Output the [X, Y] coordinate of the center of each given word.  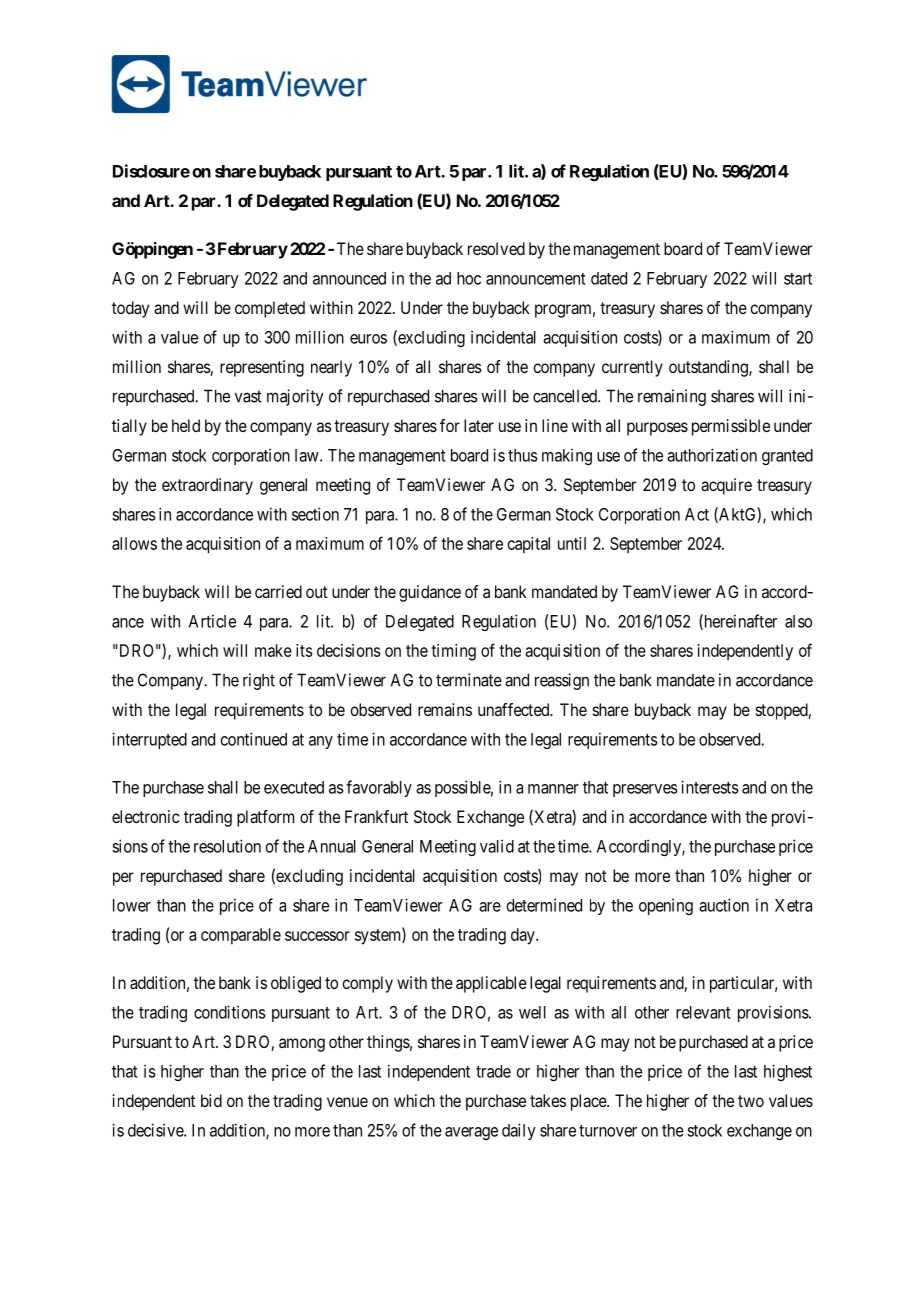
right [259, 681]
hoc [469, 278]
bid [211, 1100]
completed [270, 309]
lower [132, 905]
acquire [726, 486]
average [471, 1133]
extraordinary [207, 486]
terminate [469, 680]
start [798, 279]
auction [724, 905]
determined [544, 905]
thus [523, 455]
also [798, 621]
